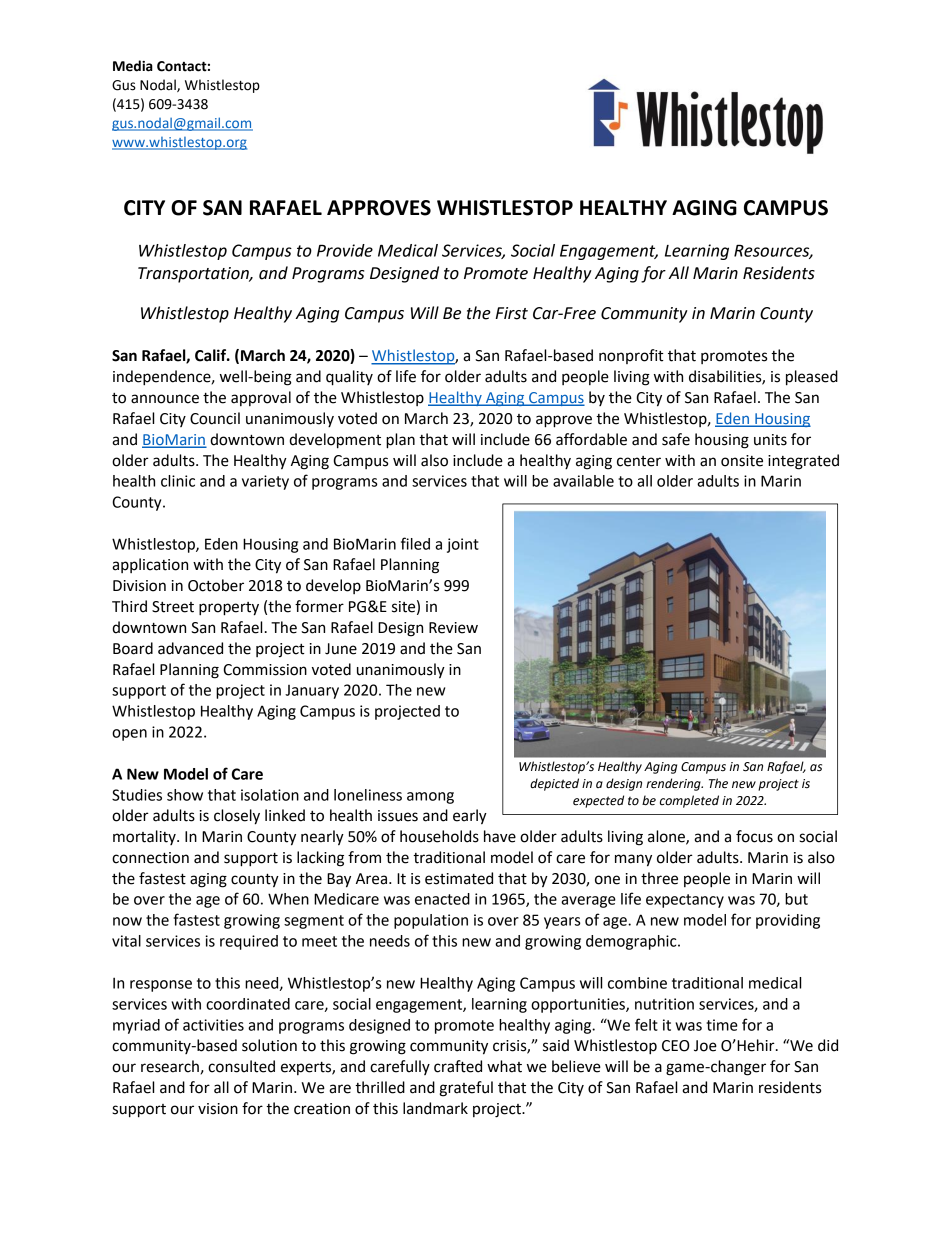 This page has height=1233, width=952. I want to click on Media, so click(133, 66).
